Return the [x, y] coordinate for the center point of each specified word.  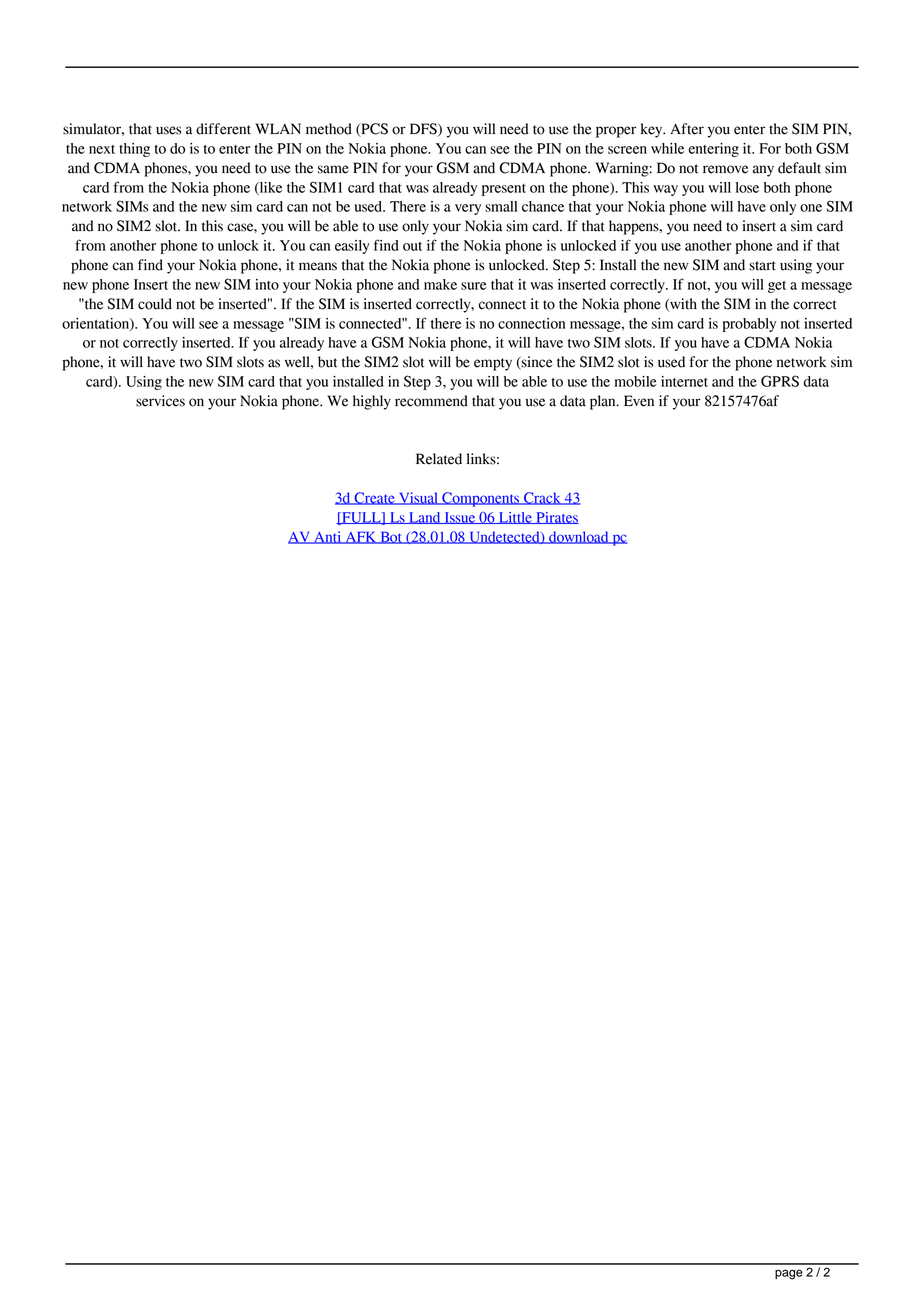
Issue [460, 518]
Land [425, 518]
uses [169, 130]
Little [515, 518]
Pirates [556, 518]
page [789, 1274]
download [579, 537]
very [468, 209]
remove [725, 169]
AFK [361, 537]
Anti [328, 537]
